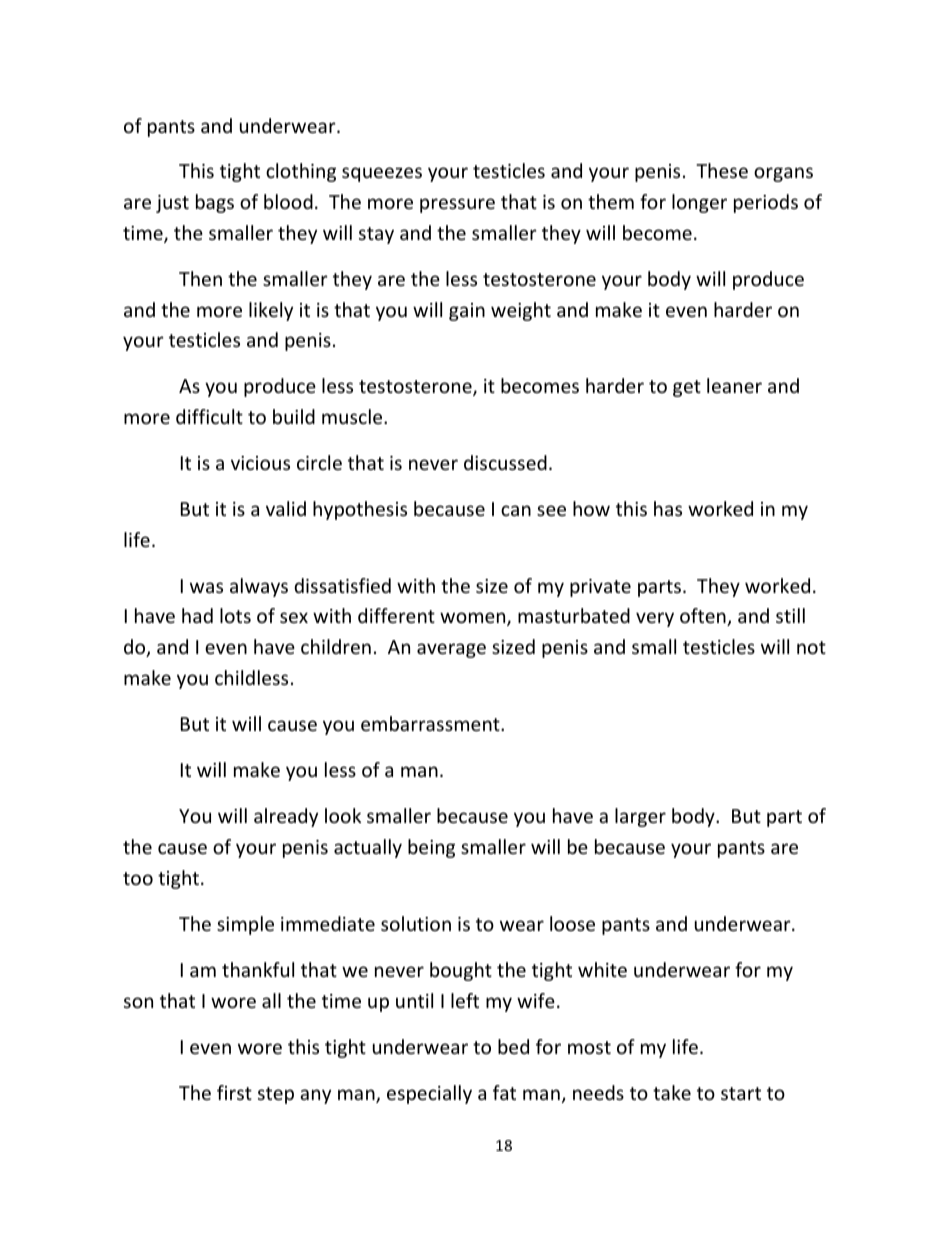  What do you see at coordinates (457, 205) in the page?
I see `pressure` at bounding box center [457, 205].
